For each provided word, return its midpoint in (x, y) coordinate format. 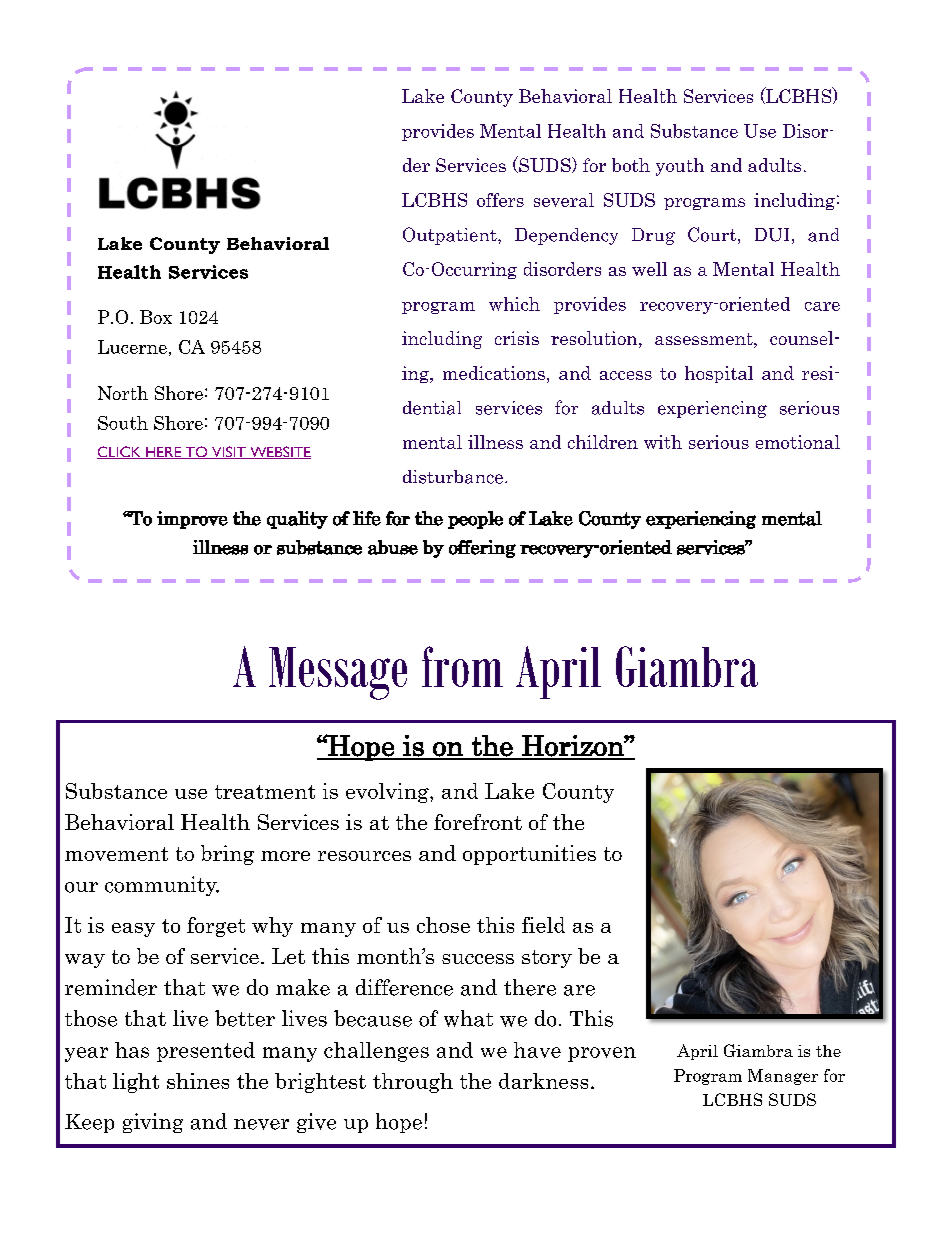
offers (500, 200)
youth (680, 167)
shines (198, 1081)
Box (156, 317)
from (462, 666)
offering (482, 549)
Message (338, 673)
